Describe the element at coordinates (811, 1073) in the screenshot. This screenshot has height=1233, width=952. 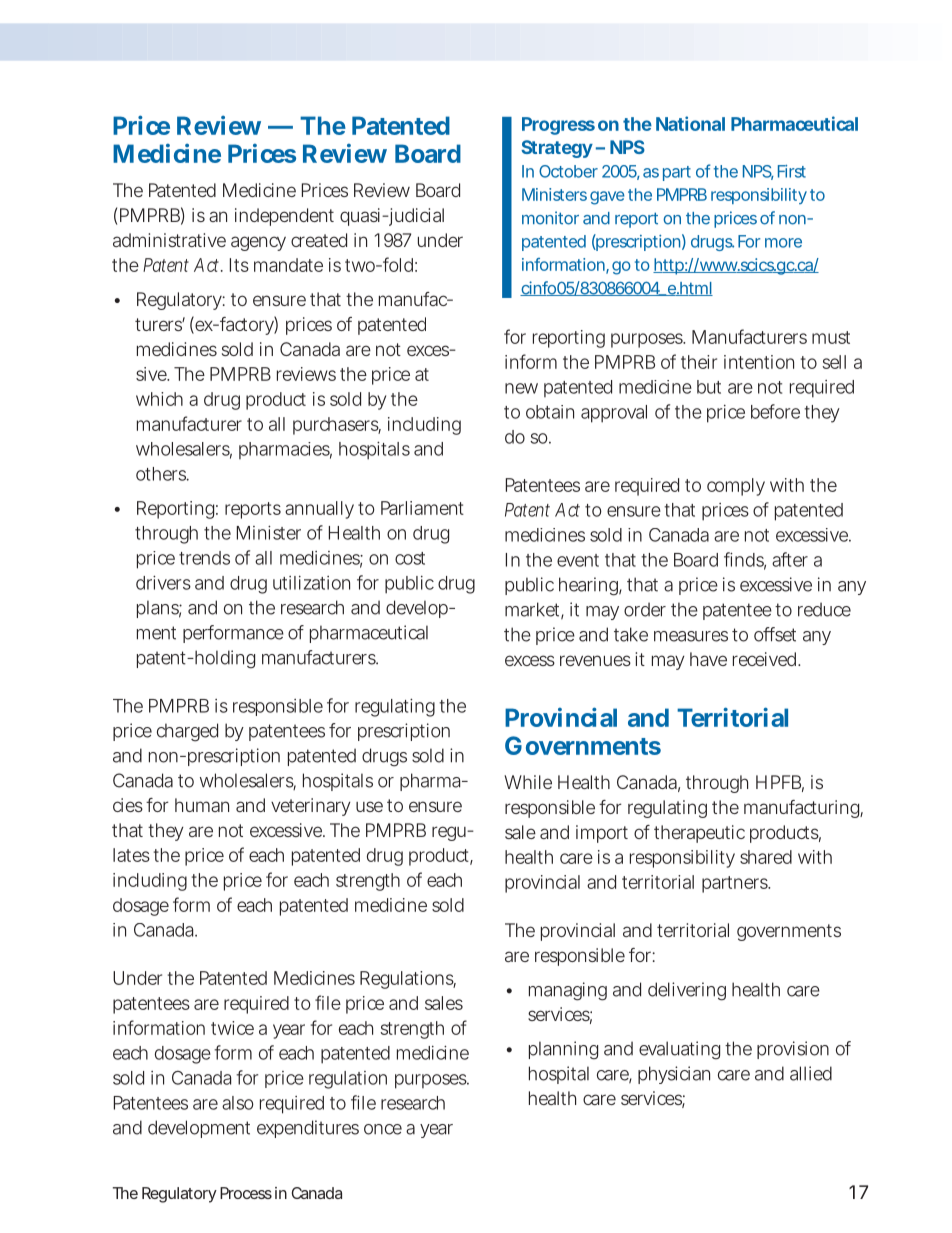
I see `allied` at that location.
